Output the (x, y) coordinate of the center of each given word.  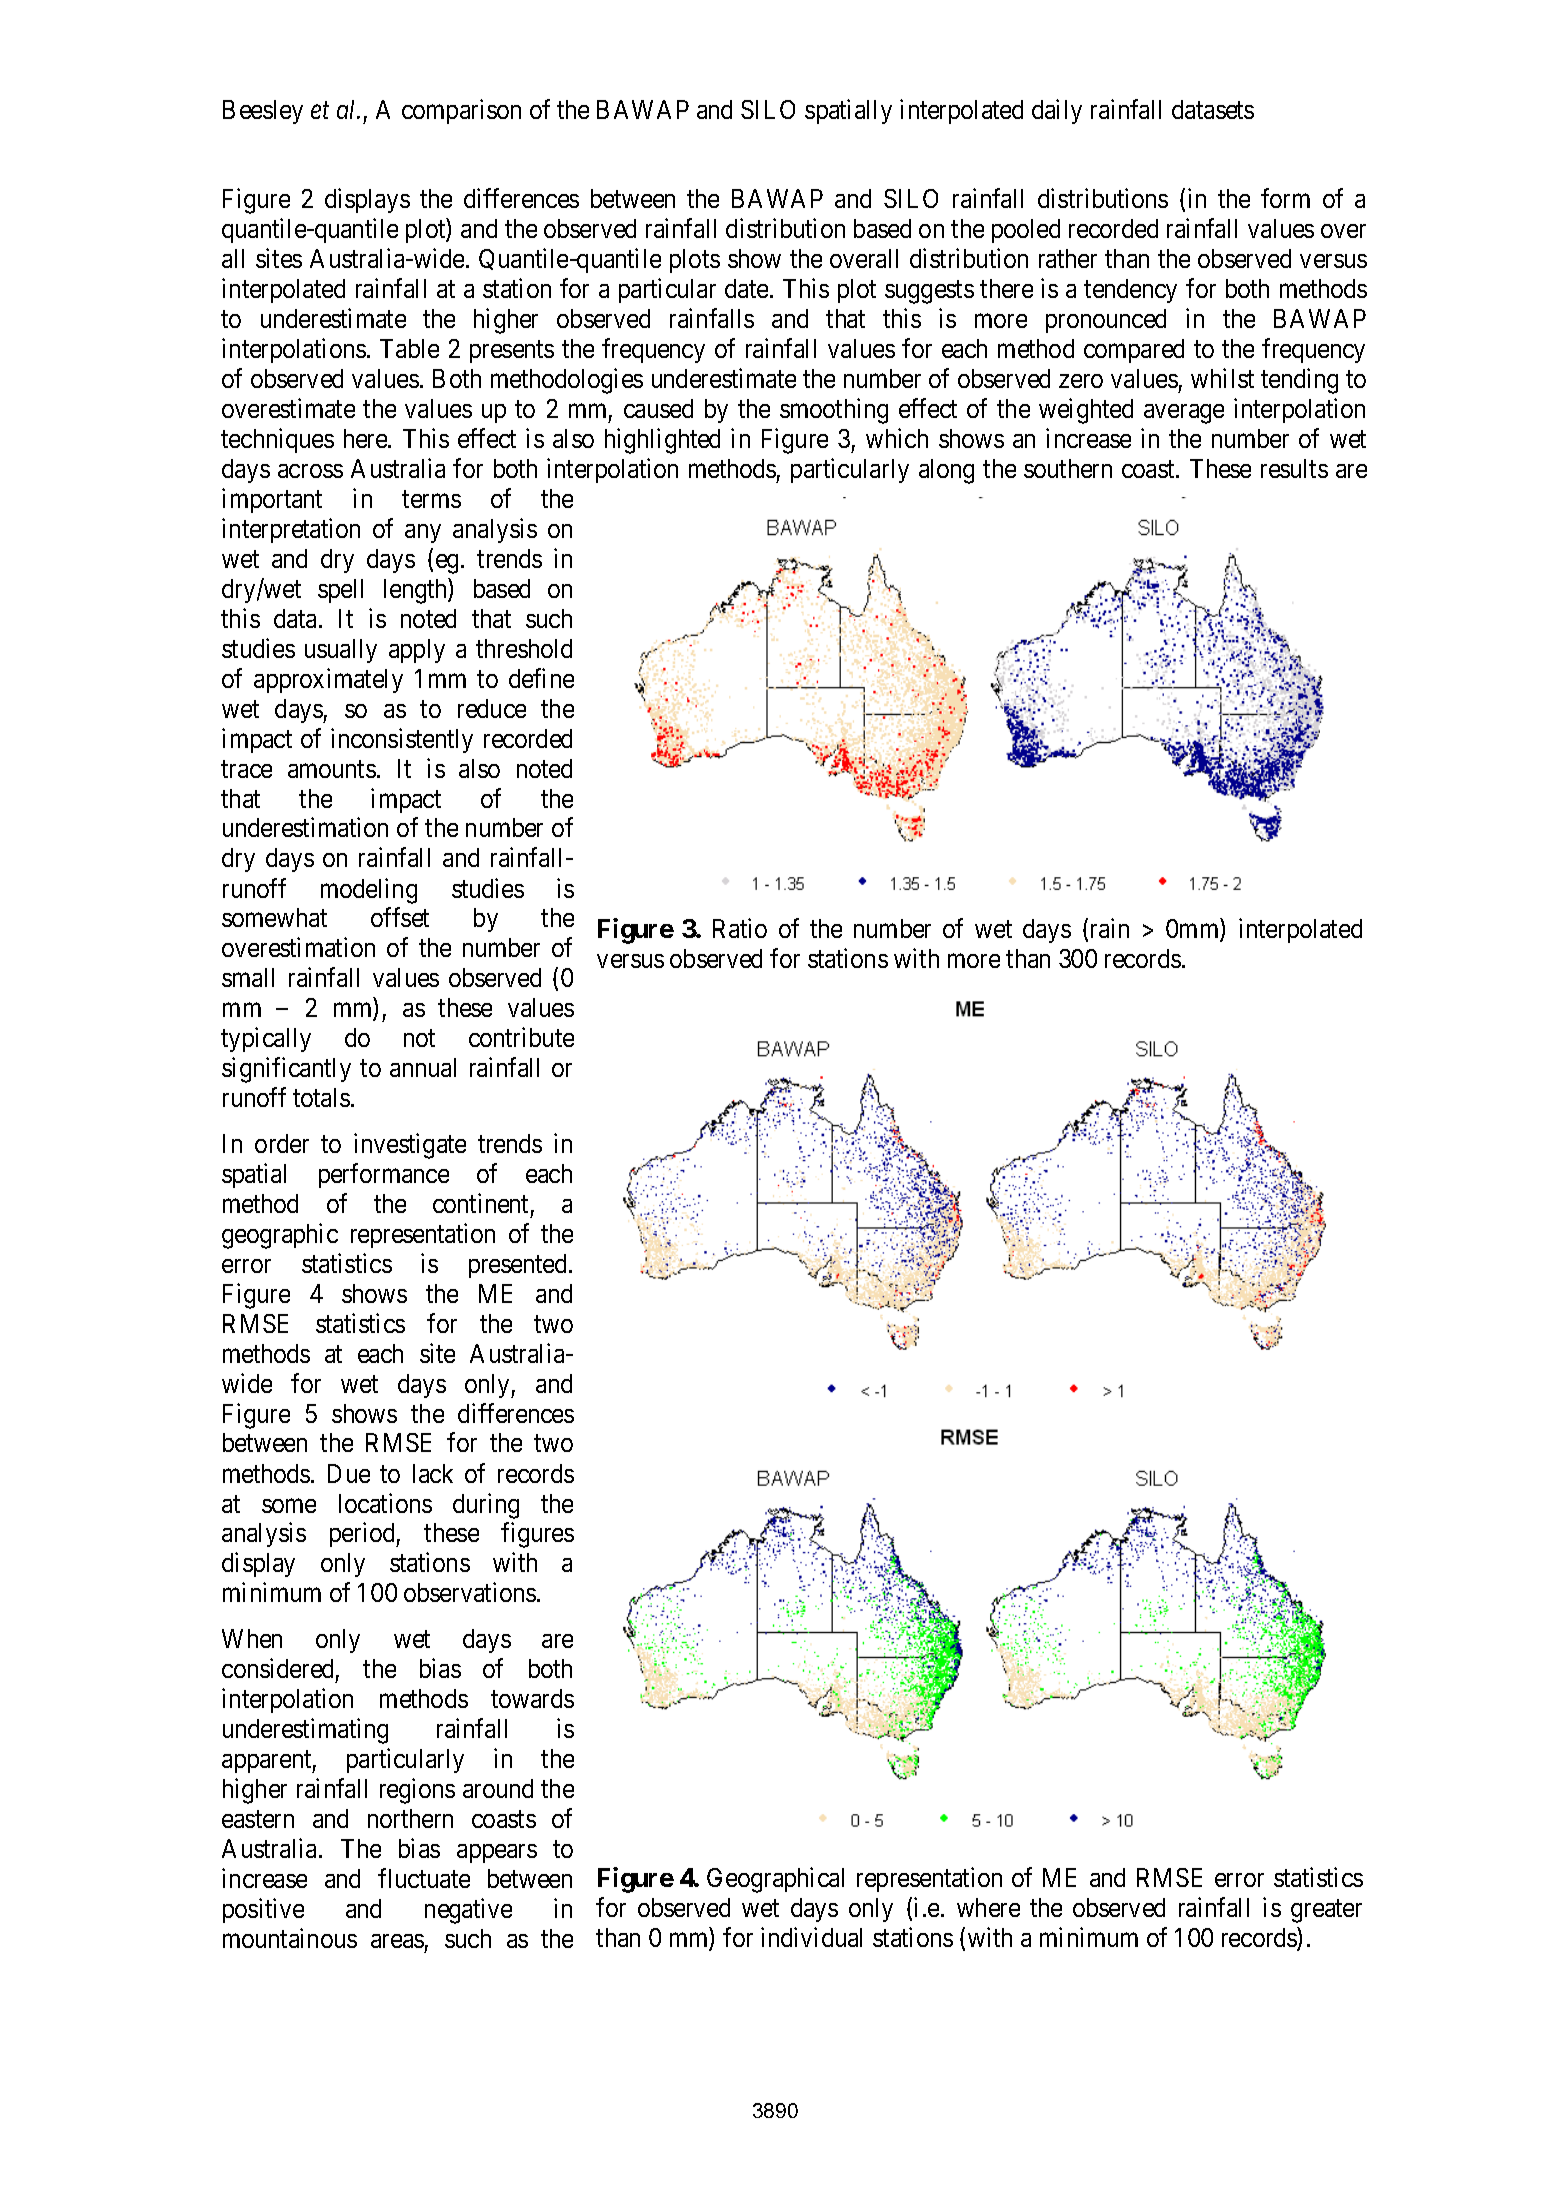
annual (423, 1067)
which (897, 438)
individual (811, 1937)
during (486, 1506)
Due (349, 1473)
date (746, 288)
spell (340, 591)
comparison (461, 112)
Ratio (740, 928)
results (1294, 468)
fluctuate (424, 1878)
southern (1068, 468)
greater (1326, 1911)
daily (1057, 112)
